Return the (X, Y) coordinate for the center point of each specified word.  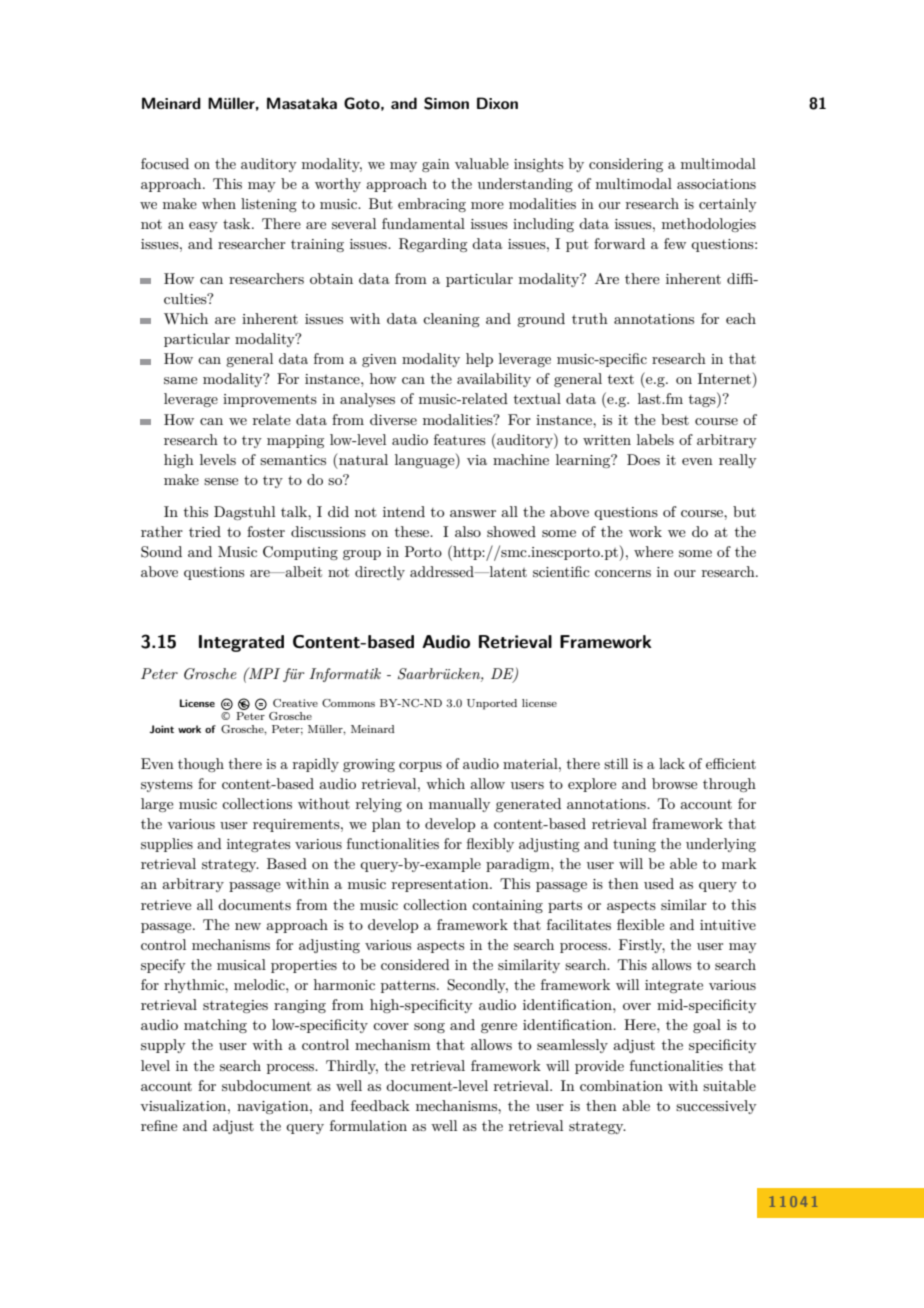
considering (626, 165)
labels (655, 439)
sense (221, 481)
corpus (420, 767)
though (201, 765)
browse (674, 783)
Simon (446, 103)
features (460, 439)
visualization (184, 1105)
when (219, 203)
